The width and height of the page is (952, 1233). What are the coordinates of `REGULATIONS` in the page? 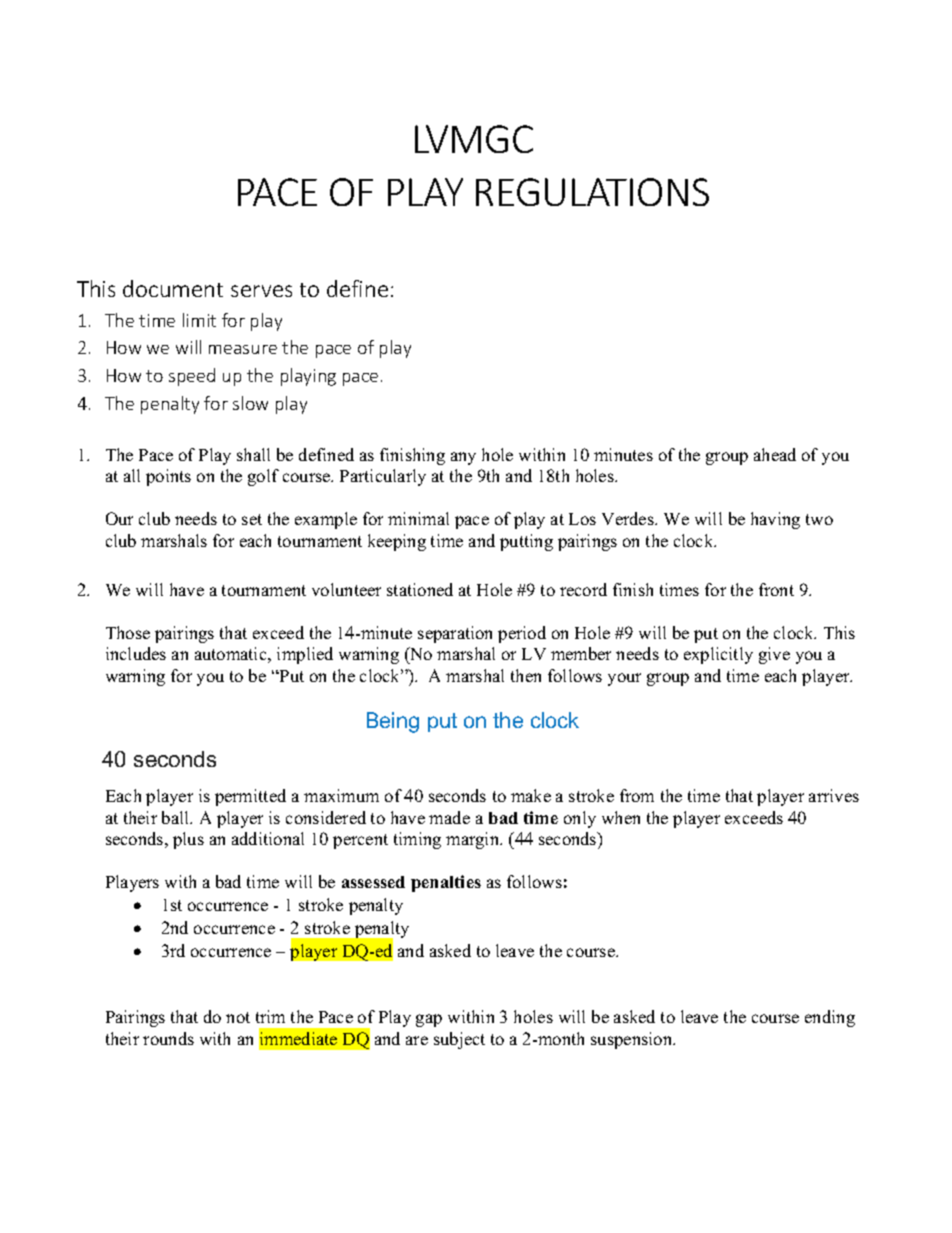 It's located at (592, 192).
